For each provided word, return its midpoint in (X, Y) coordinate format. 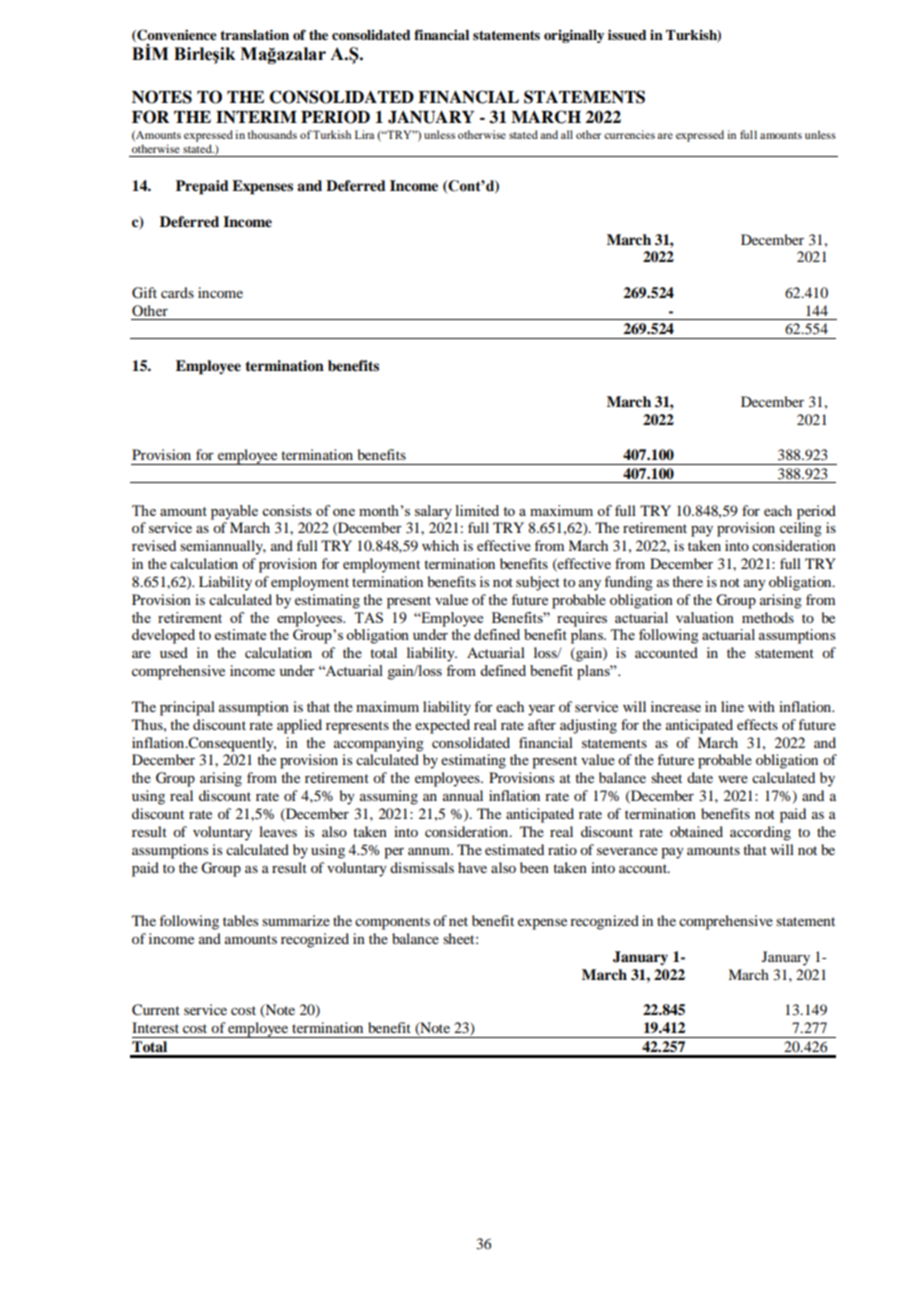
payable (234, 512)
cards (177, 292)
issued (627, 34)
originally (574, 36)
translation (254, 34)
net (458, 921)
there (687, 581)
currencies (629, 134)
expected (442, 726)
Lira (364, 134)
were (733, 779)
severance (627, 851)
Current (156, 1010)
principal (187, 708)
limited (477, 510)
